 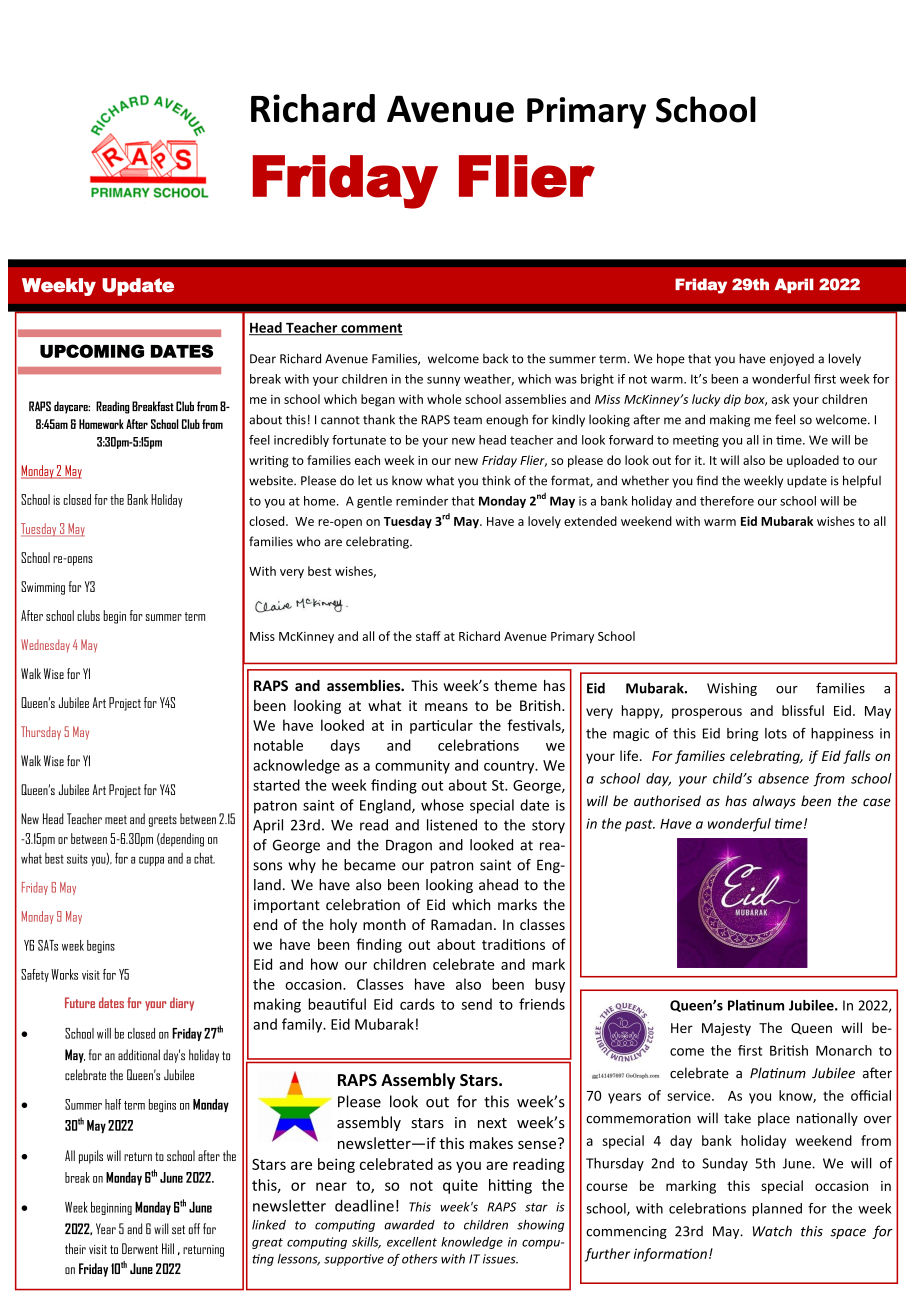 I want to click on enjoyed, so click(x=792, y=360).
